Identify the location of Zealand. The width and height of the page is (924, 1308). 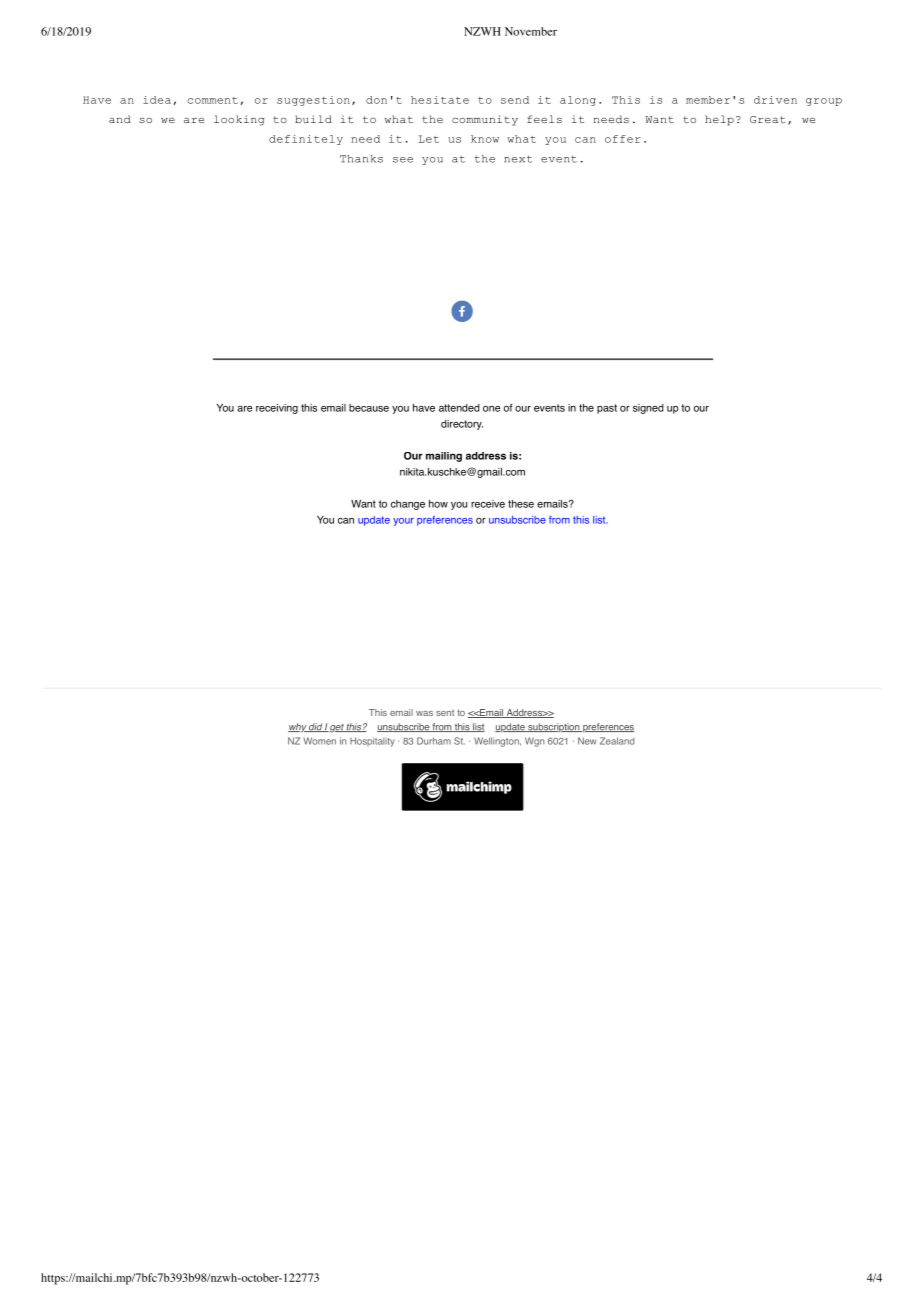
(617, 741).
